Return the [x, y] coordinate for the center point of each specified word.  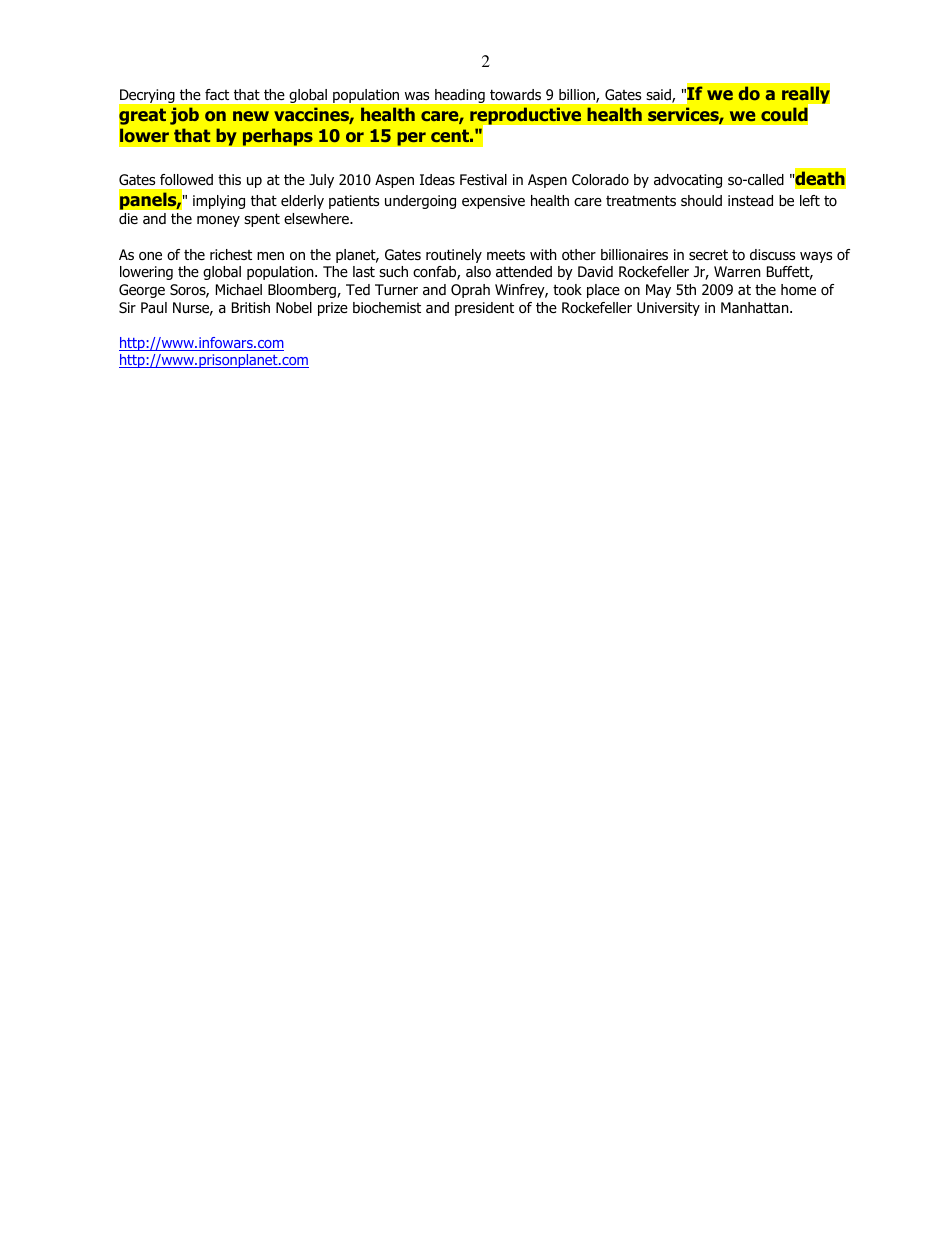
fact [217, 94]
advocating [688, 181]
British [251, 307]
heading [460, 96]
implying [219, 202]
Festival [483, 180]
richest [231, 254]
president [484, 309]
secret [708, 254]
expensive [493, 202]
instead [750, 201]
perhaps [277, 137]
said [659, 96]
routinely [454, 256]
